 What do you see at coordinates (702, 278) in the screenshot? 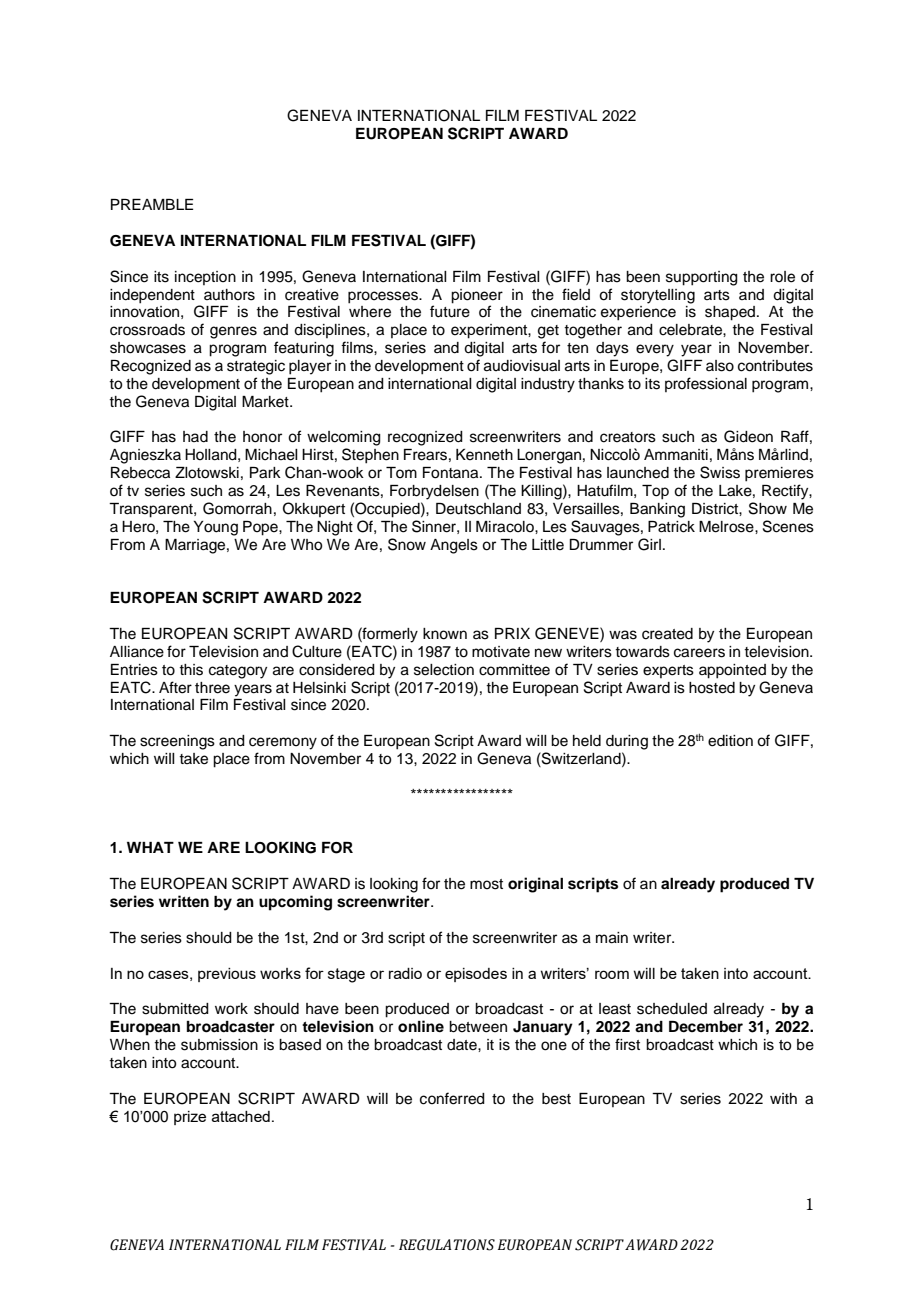
I see `supporting` at bounding box center [702, 278].
